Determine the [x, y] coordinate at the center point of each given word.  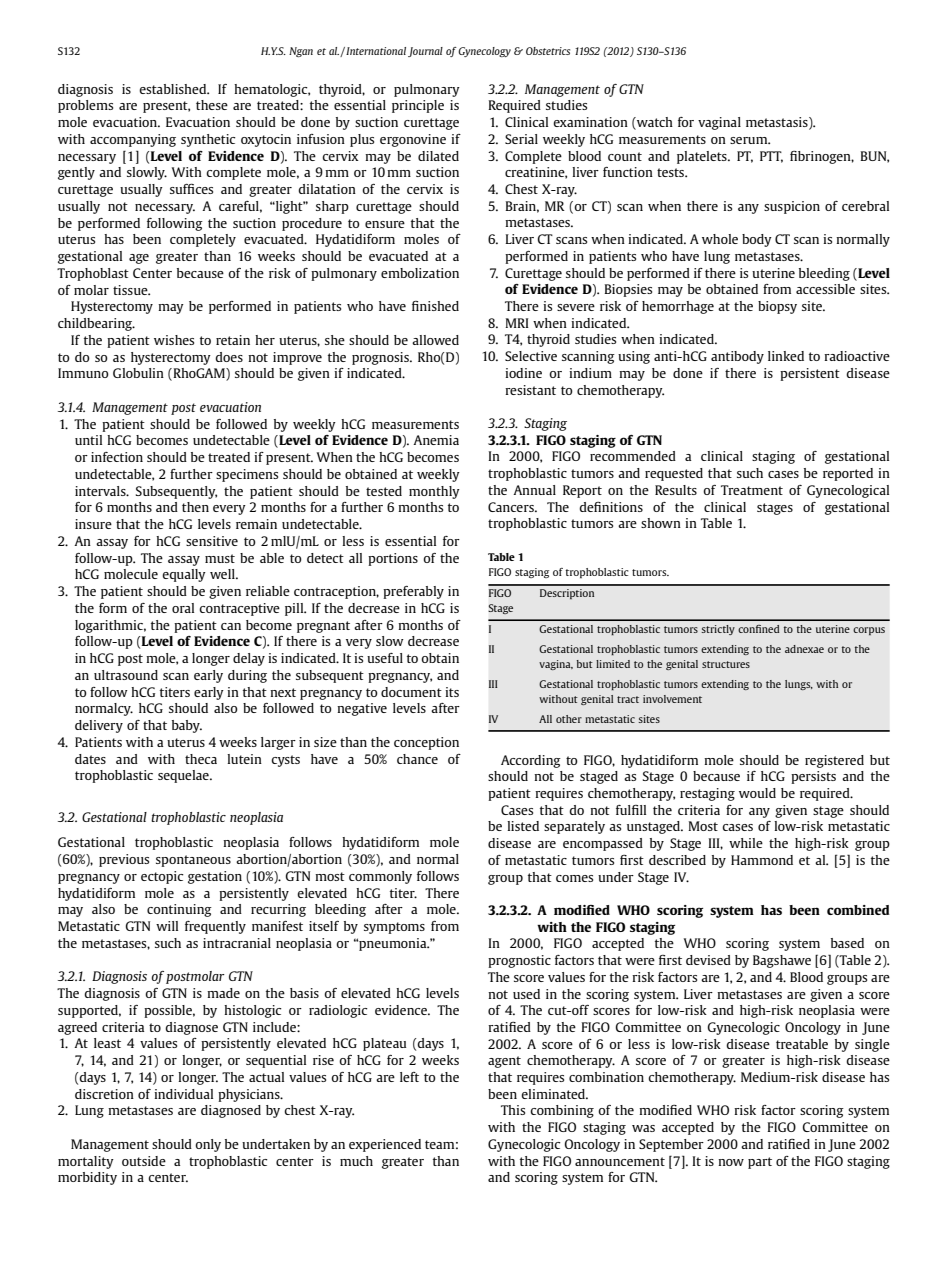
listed [523, 826]
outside [144, 1161]
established [174, 89]
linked [786, 356]
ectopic [162, 877]
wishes [174, 340]
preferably [413, 592]
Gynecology [484, 52]
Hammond [762, 860]
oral [183, 608]
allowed [435, 340]
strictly [718, 630]
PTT [771, 157]
